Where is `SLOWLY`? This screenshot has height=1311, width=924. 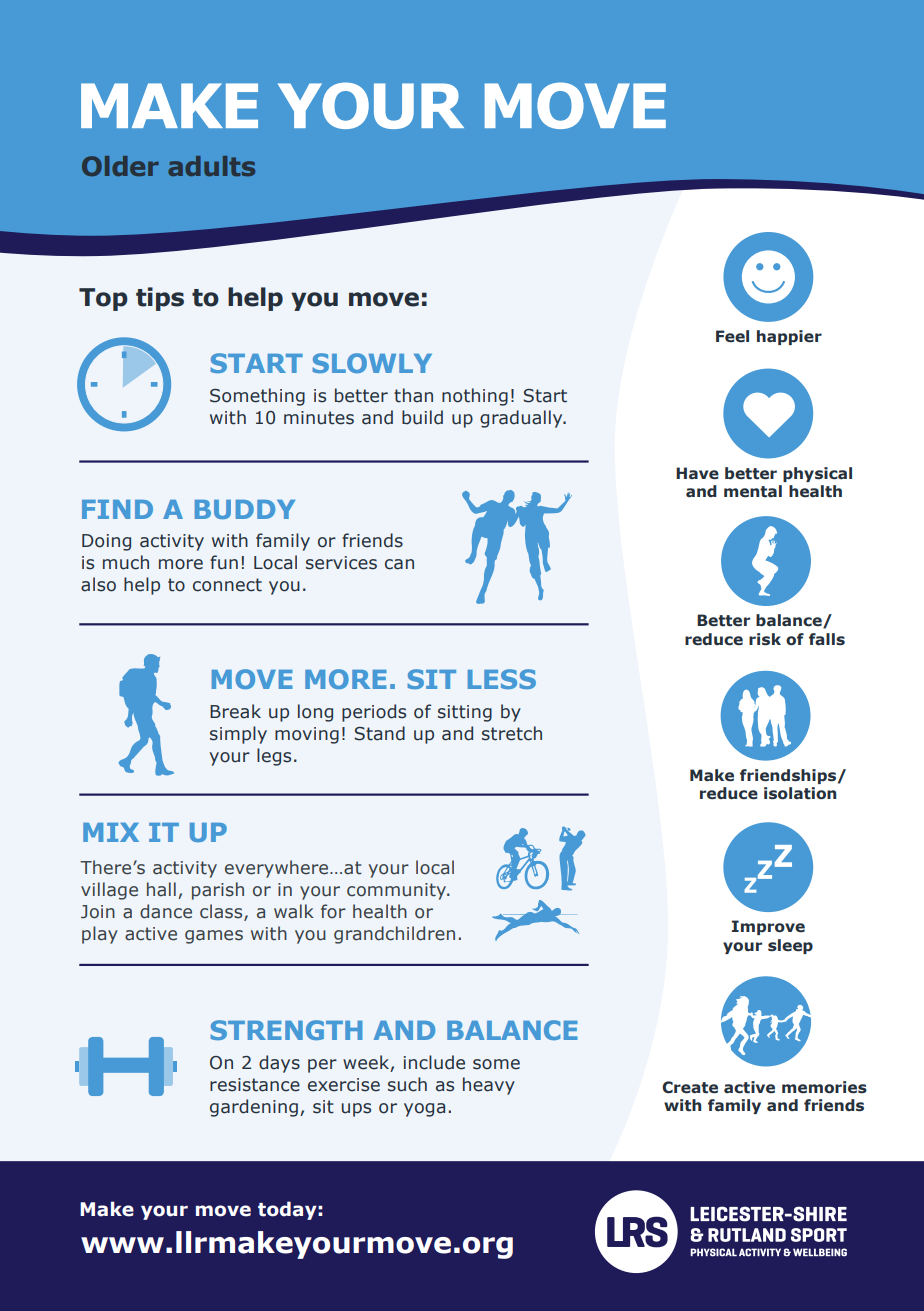 SLOWLY is located at coordinates (372, 363).
